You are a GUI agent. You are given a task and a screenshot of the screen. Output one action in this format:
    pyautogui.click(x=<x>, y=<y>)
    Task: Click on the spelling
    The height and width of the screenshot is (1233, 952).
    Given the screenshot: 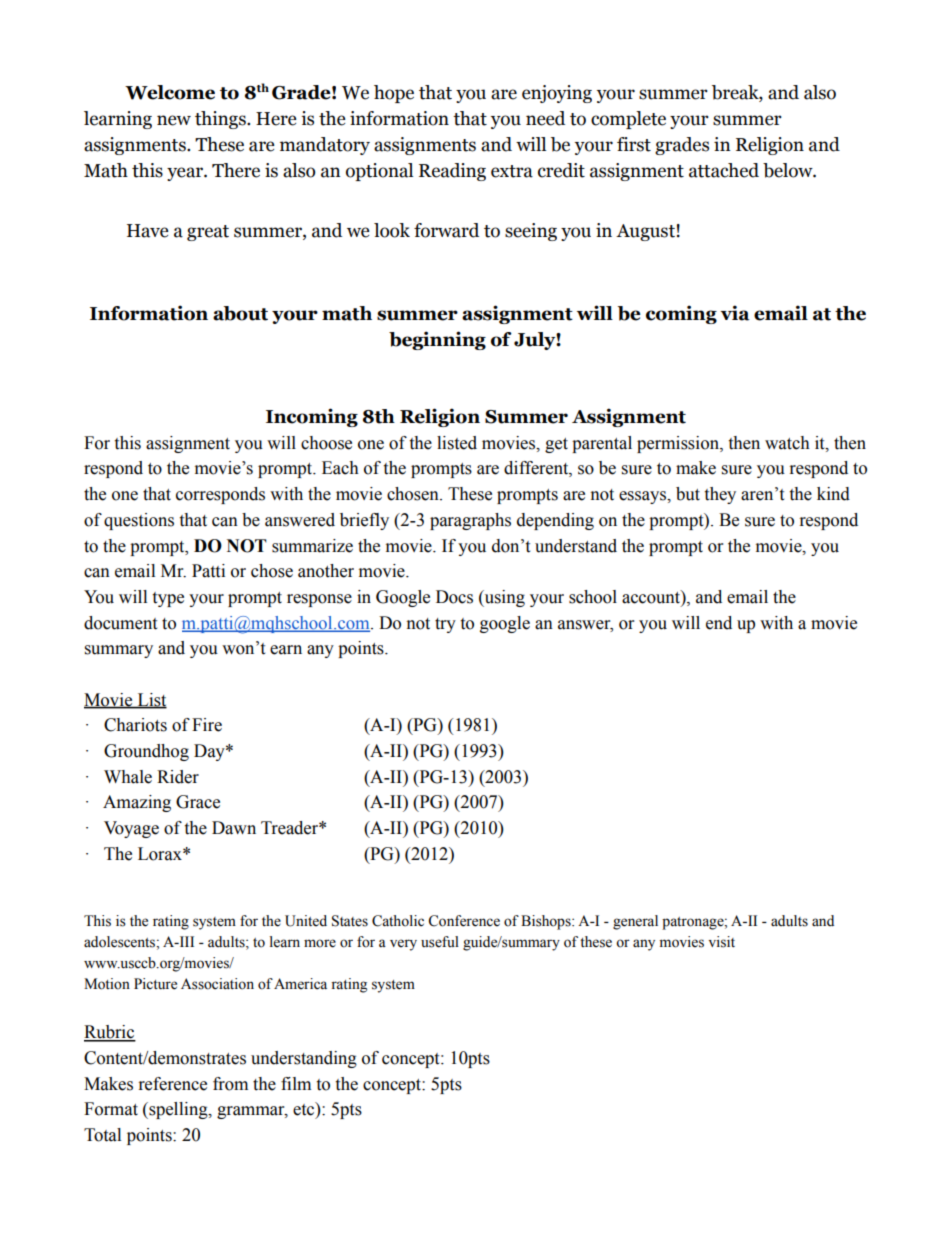 What is the action you would take?
    pyautogui.click(x=178, y=1110)
